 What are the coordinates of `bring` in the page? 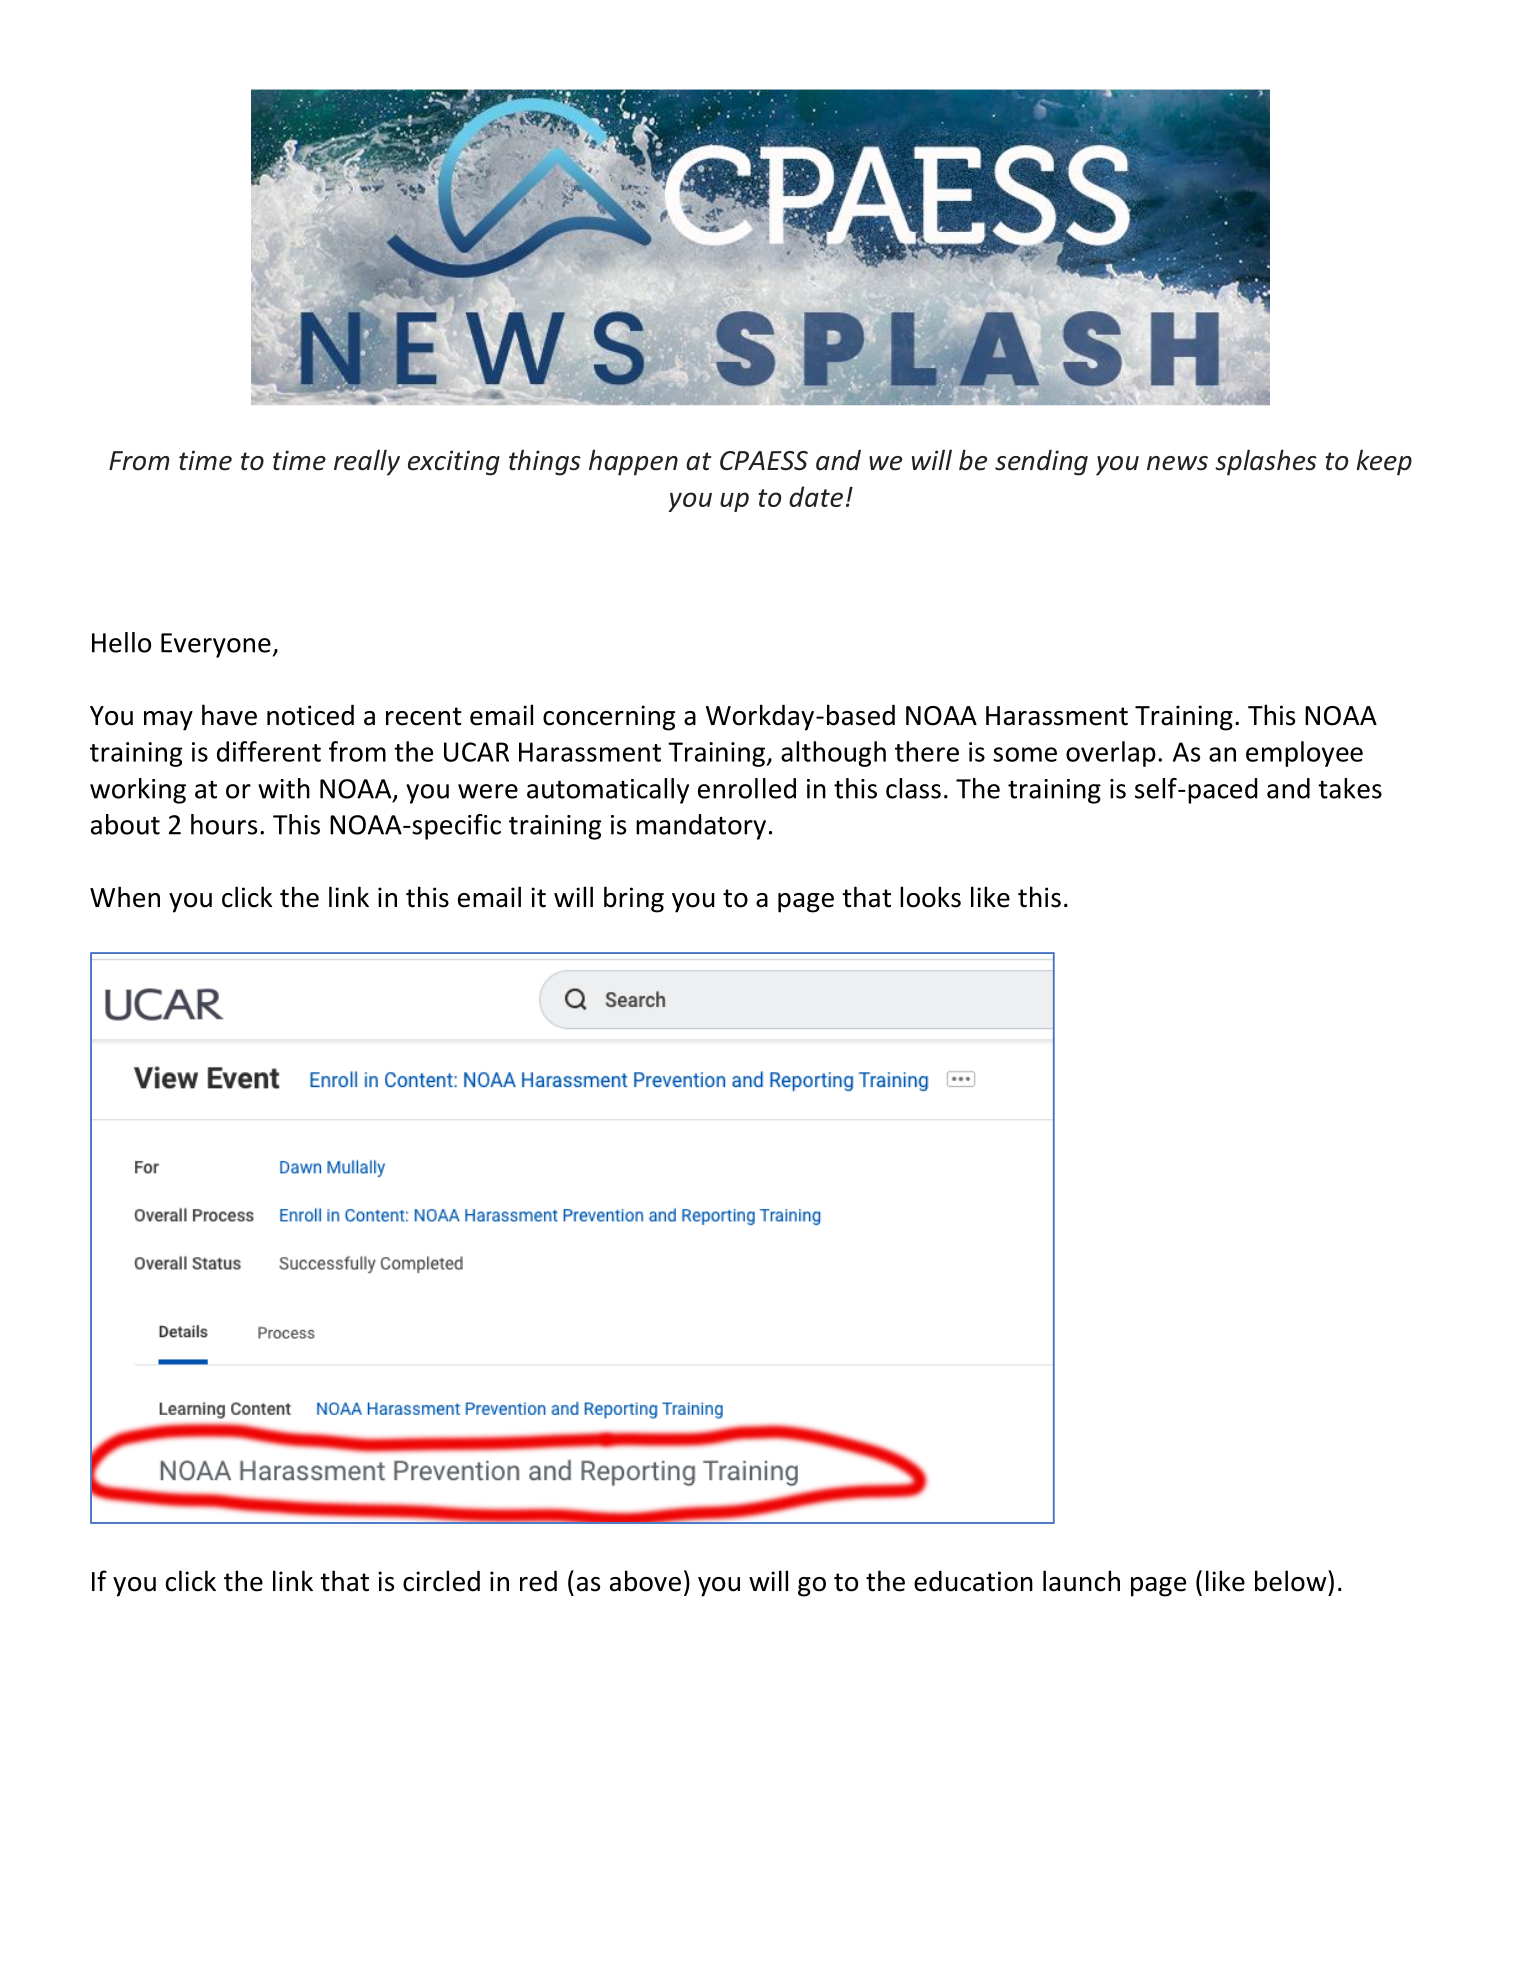 It's located at (634, 899).
